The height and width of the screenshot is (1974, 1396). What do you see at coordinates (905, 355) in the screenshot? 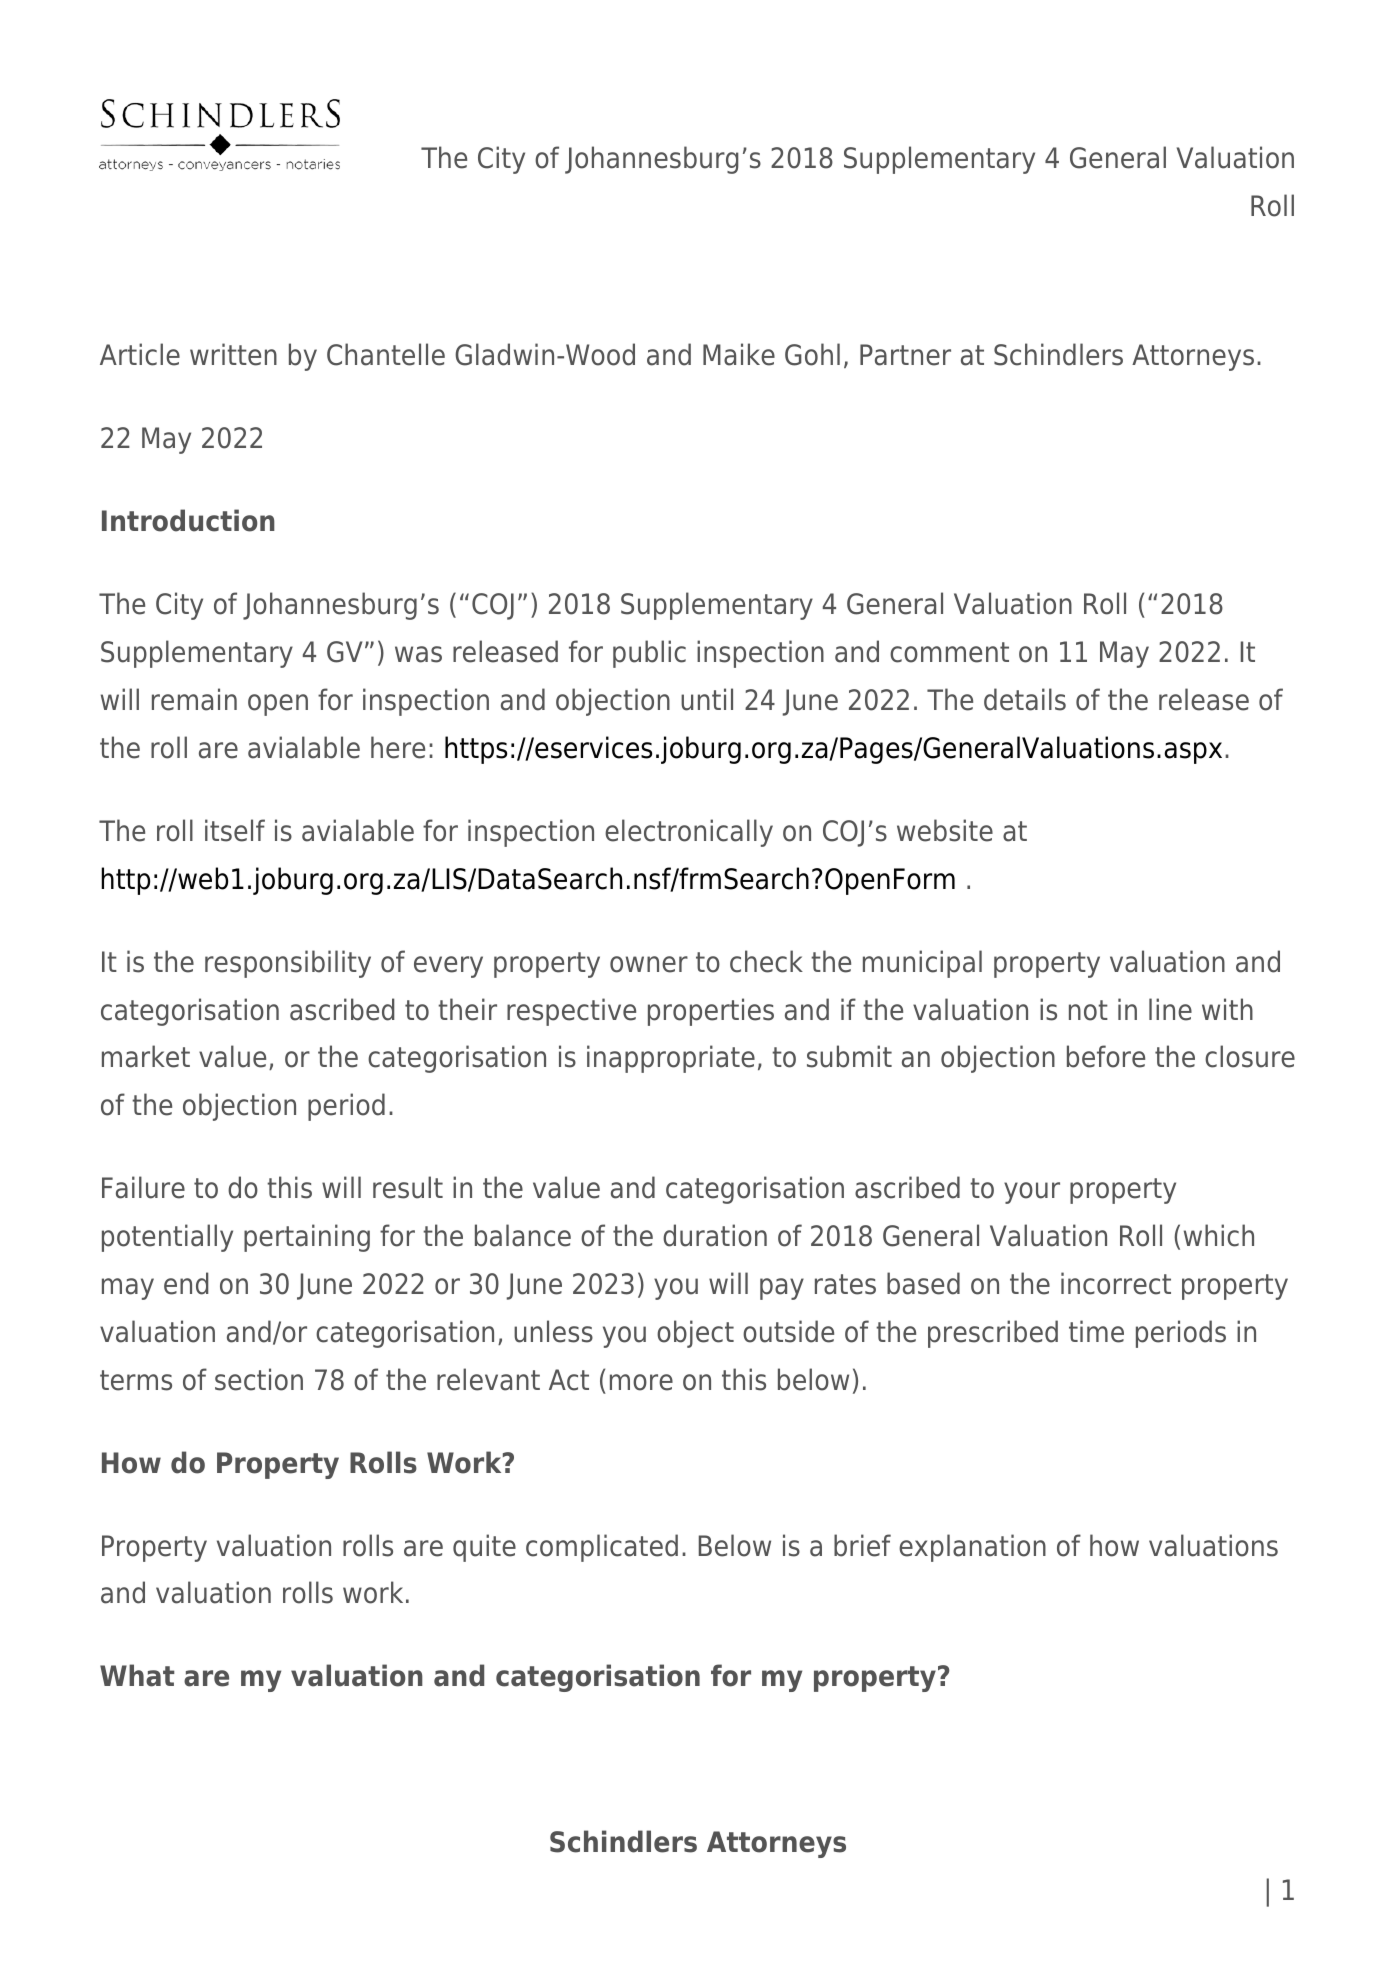
I see `Partner` at bounding box center [905, 355].
